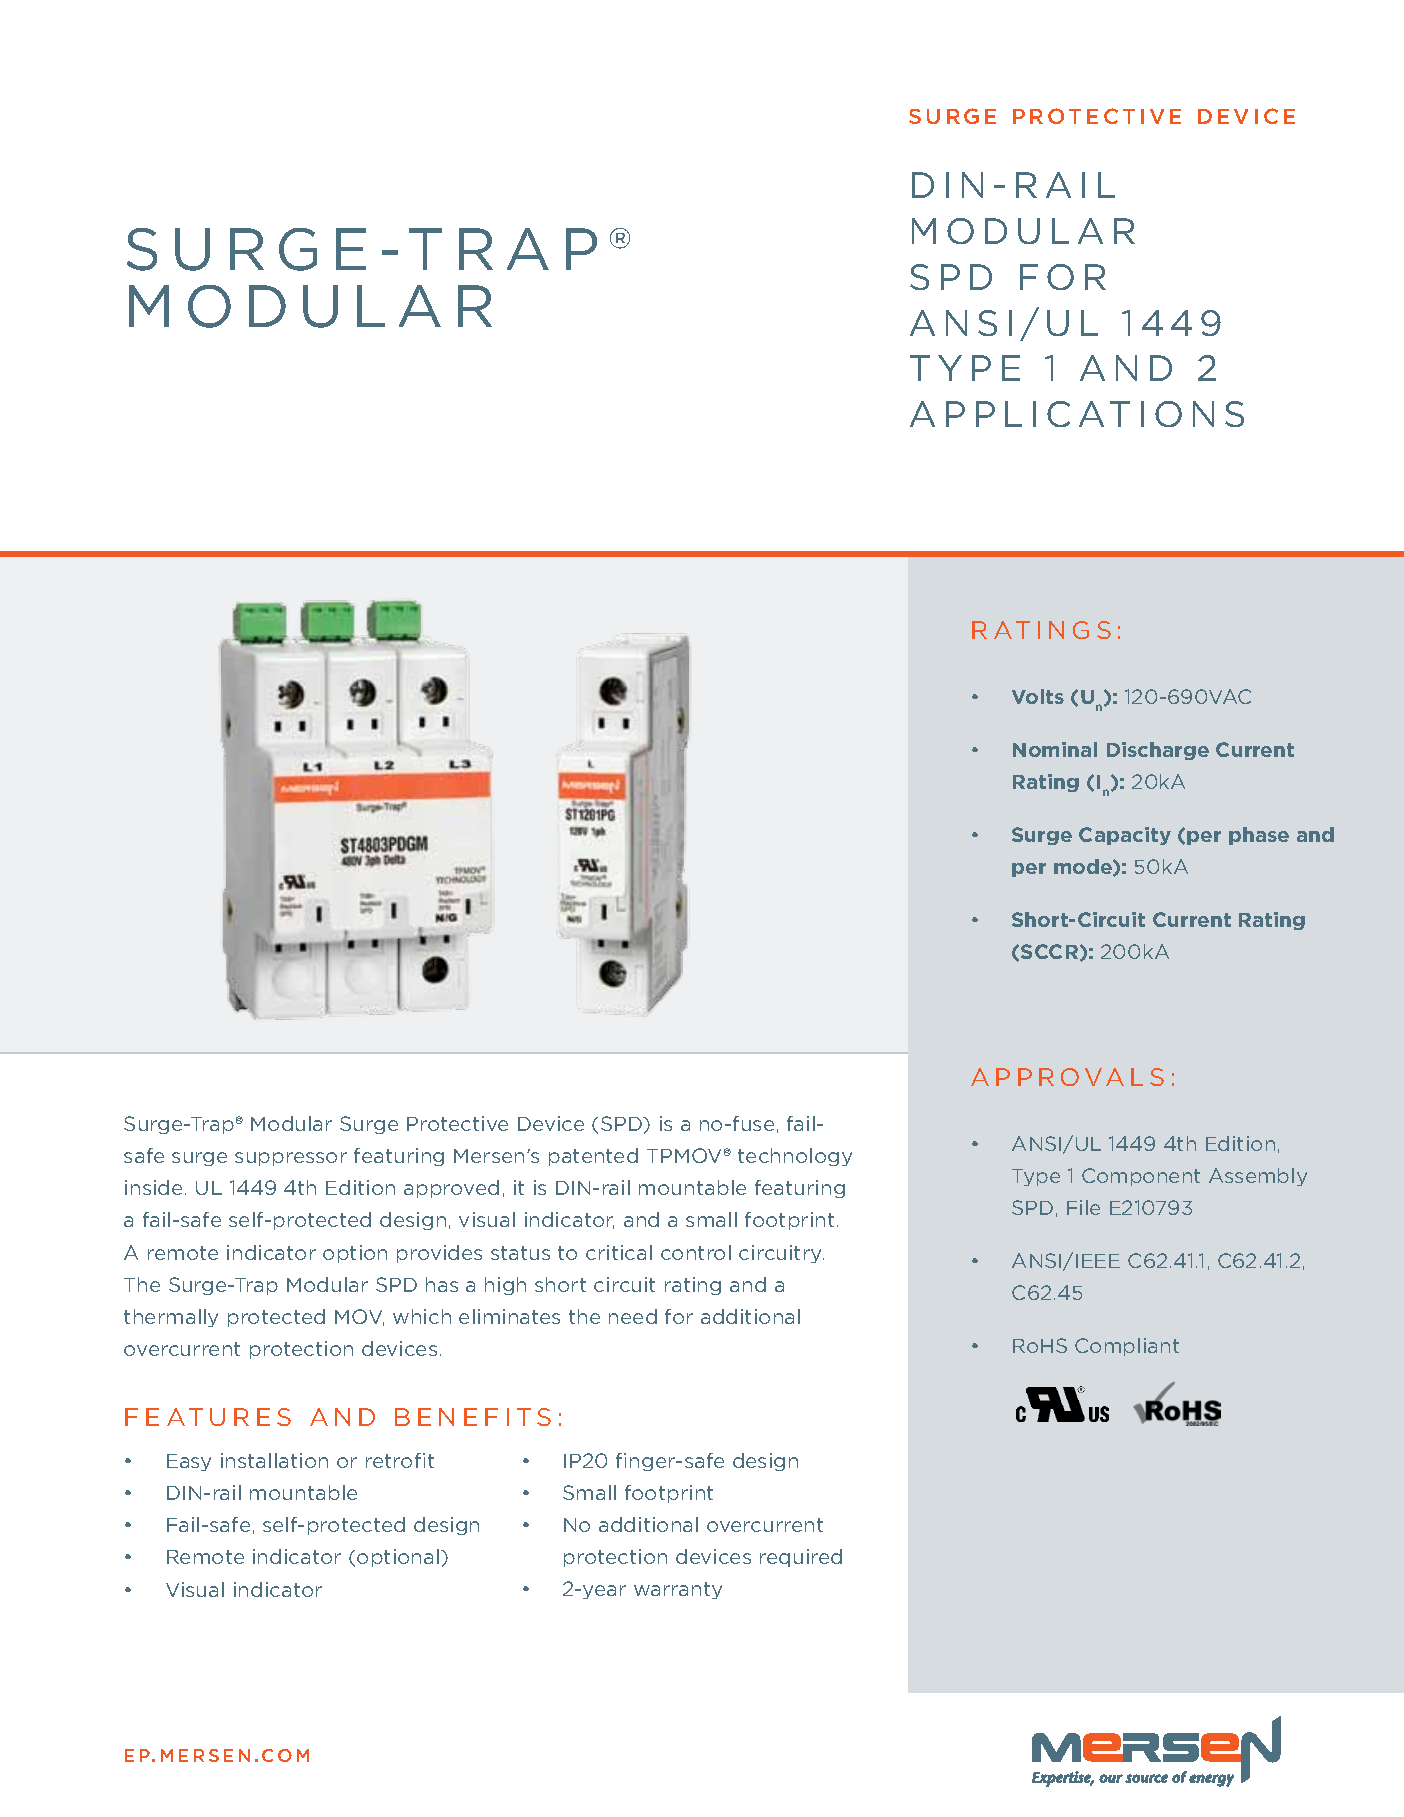  What do you see at coordinates (291, 1159) in the image?
I see `suppressor` at bounding box center [291, 1159].
